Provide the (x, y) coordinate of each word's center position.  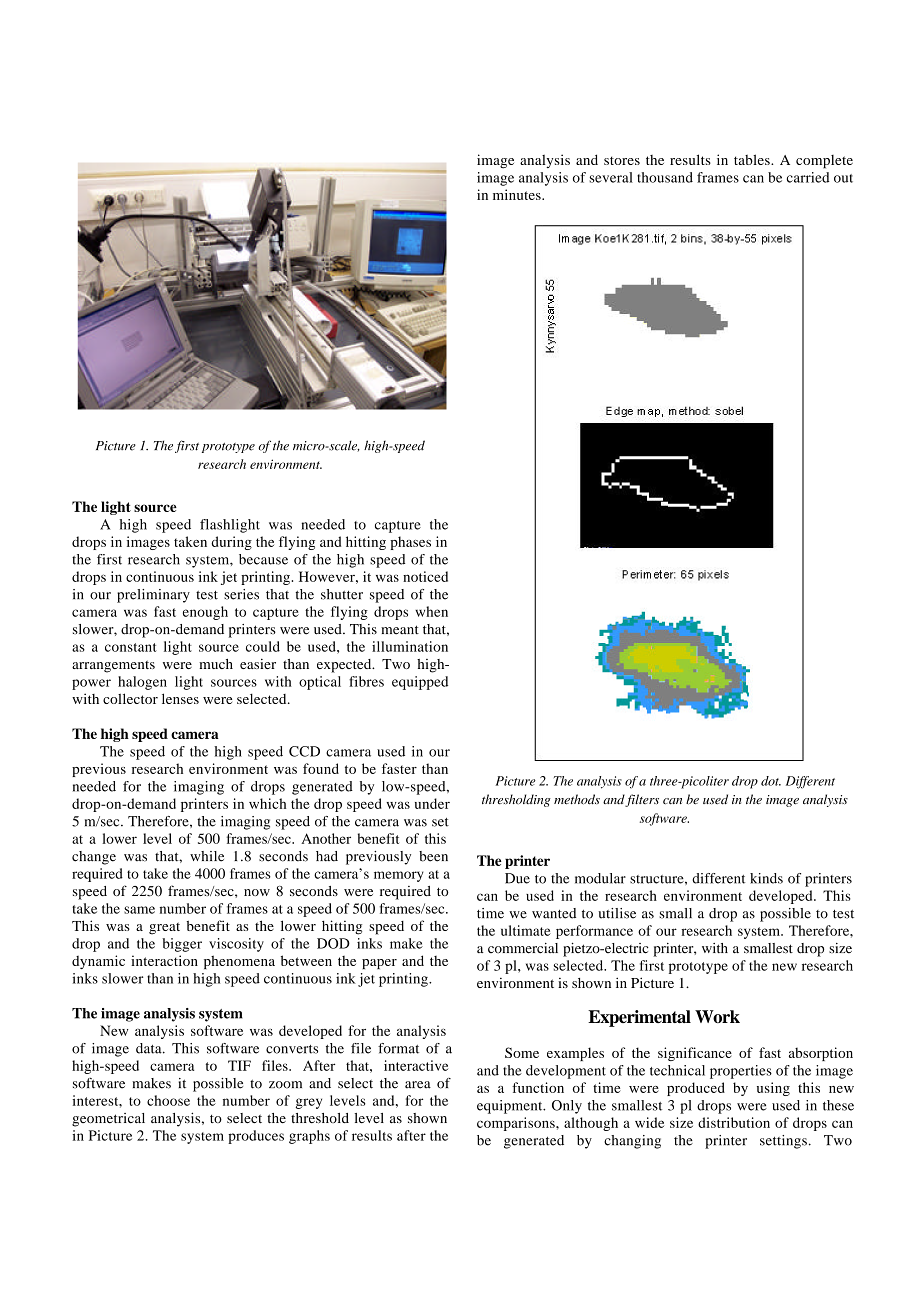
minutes (518, 194)
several (611, 177)
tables (753, 159)
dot (771, 781)
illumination (410, 646)
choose (168, 1100)
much (216, 664)
